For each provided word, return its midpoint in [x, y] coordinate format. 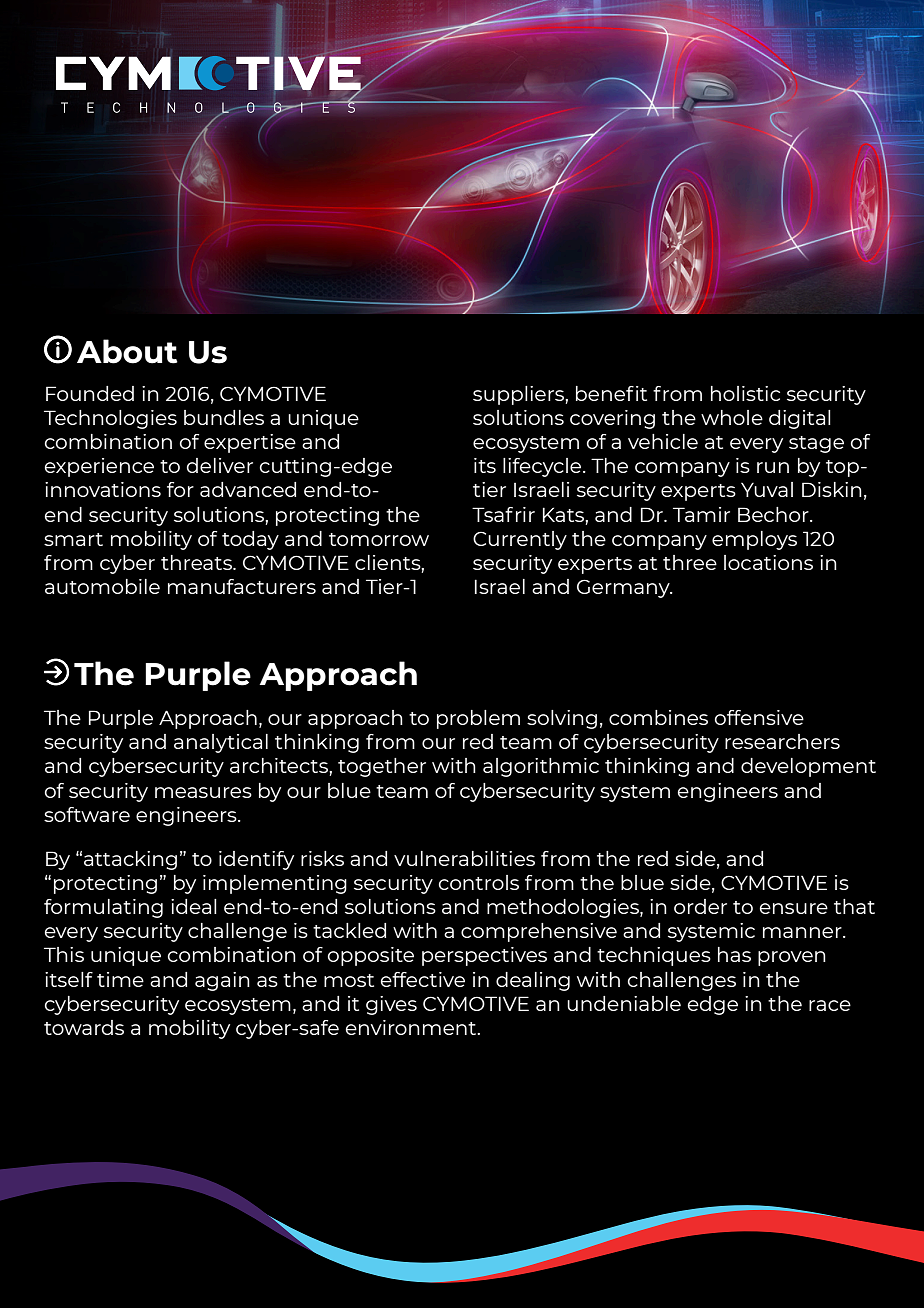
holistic [745, 393]
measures [203, 792]
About [127, 351]
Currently [520, 540]
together [382, 767]
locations [768, 562]
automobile [102, 586]
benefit [611, 393]
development [808, 767]
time [120, 979]
